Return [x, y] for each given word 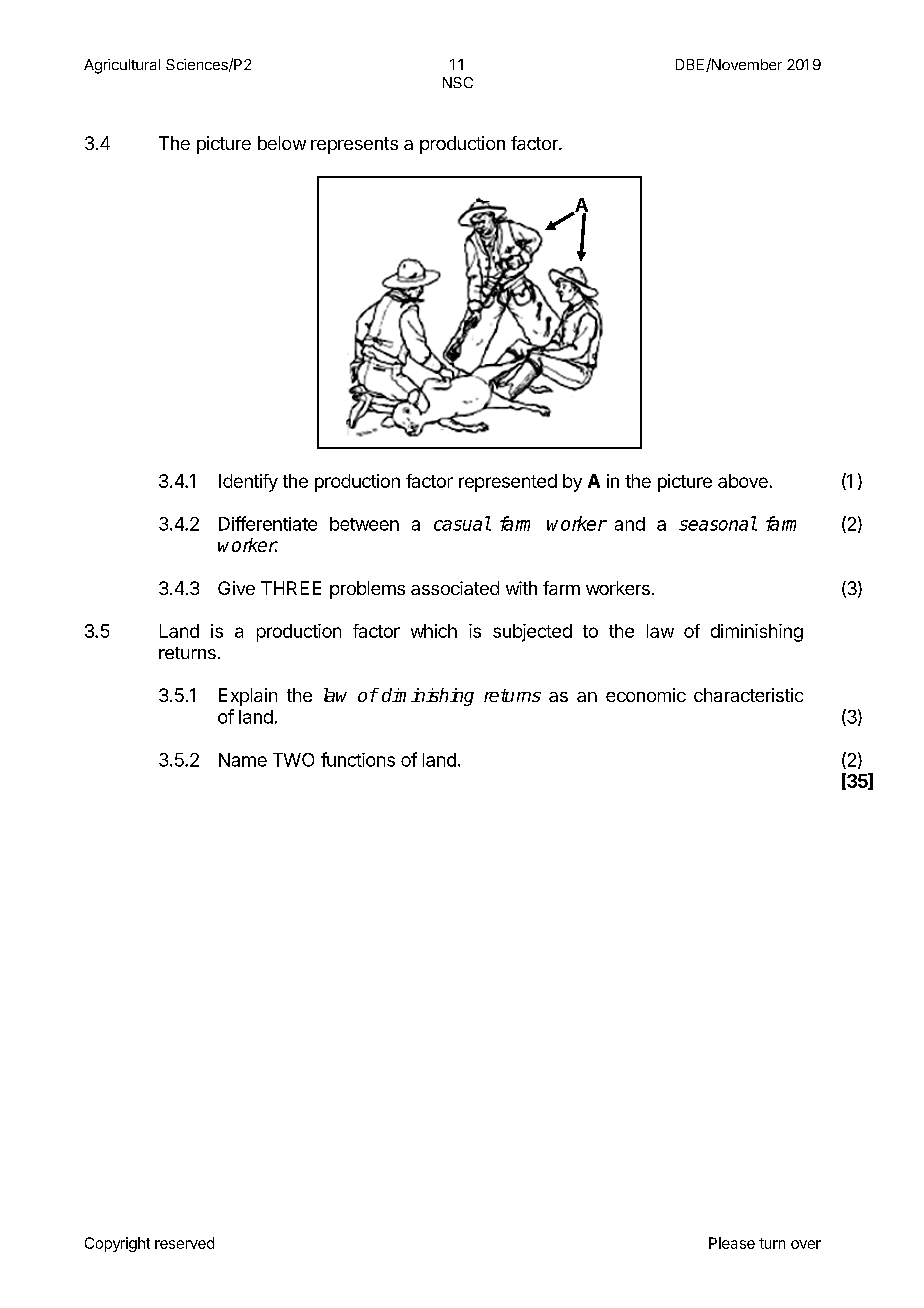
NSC [458, 82]
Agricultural [122, 66]
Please [732, 1243]
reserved [184, 1243]
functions [358, 759]
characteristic [748, 695]
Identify [248, 483]
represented [508, 483]
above [743, 481]
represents [354, 145]
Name [243, 760]
